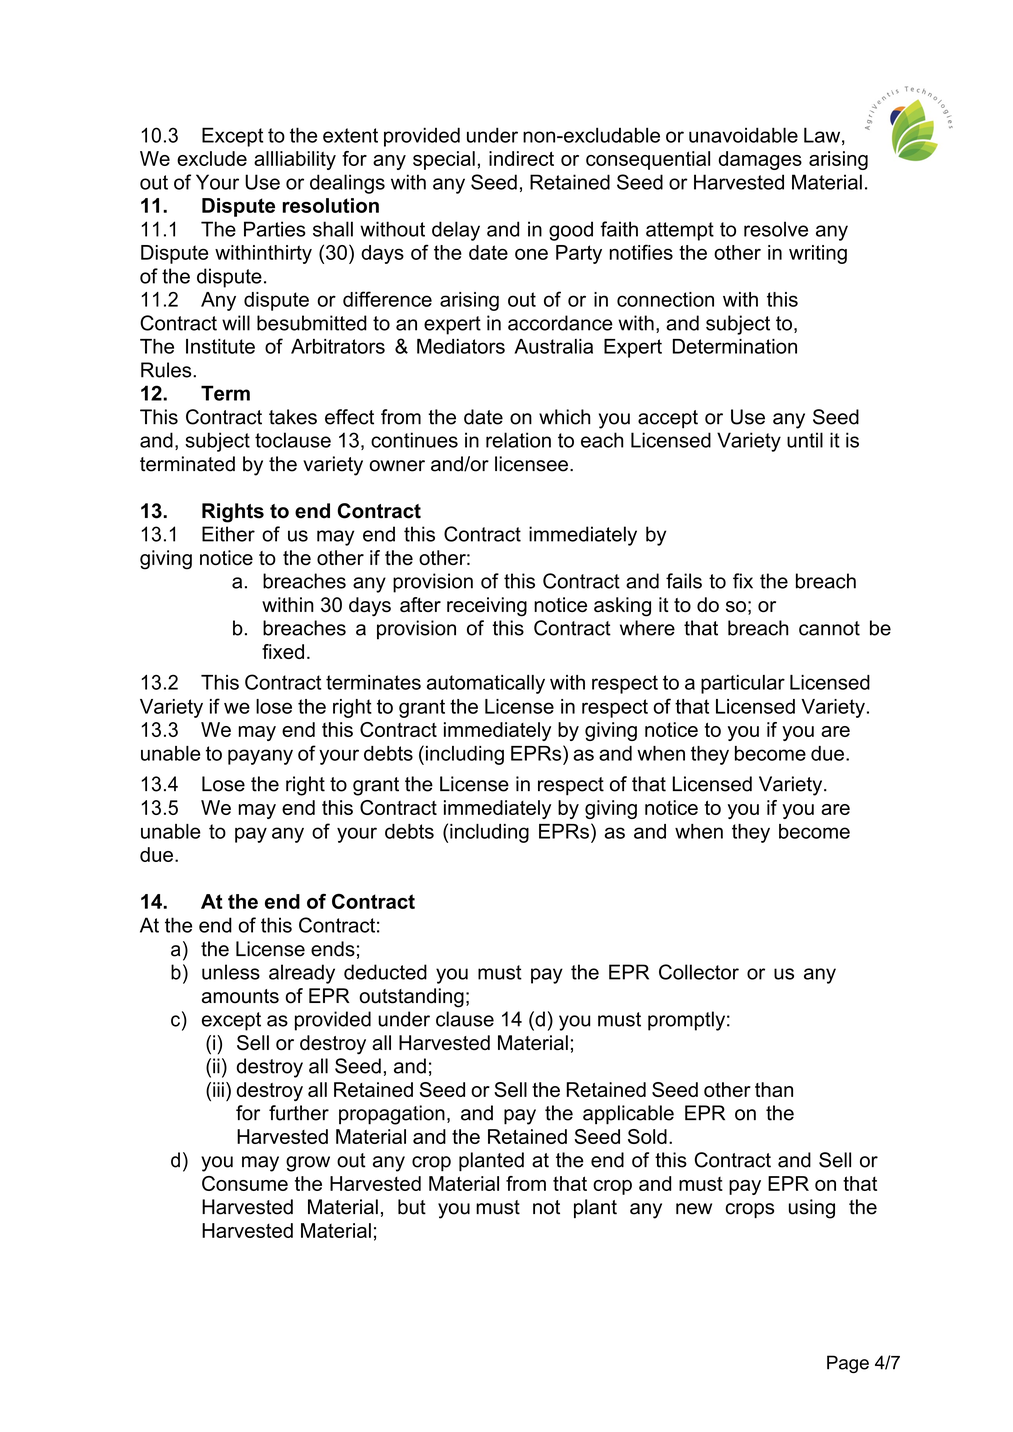  What do you see at coordinates (283, 651) in the screenshot?
I see `fixed` at bounding box center [283, 651].
